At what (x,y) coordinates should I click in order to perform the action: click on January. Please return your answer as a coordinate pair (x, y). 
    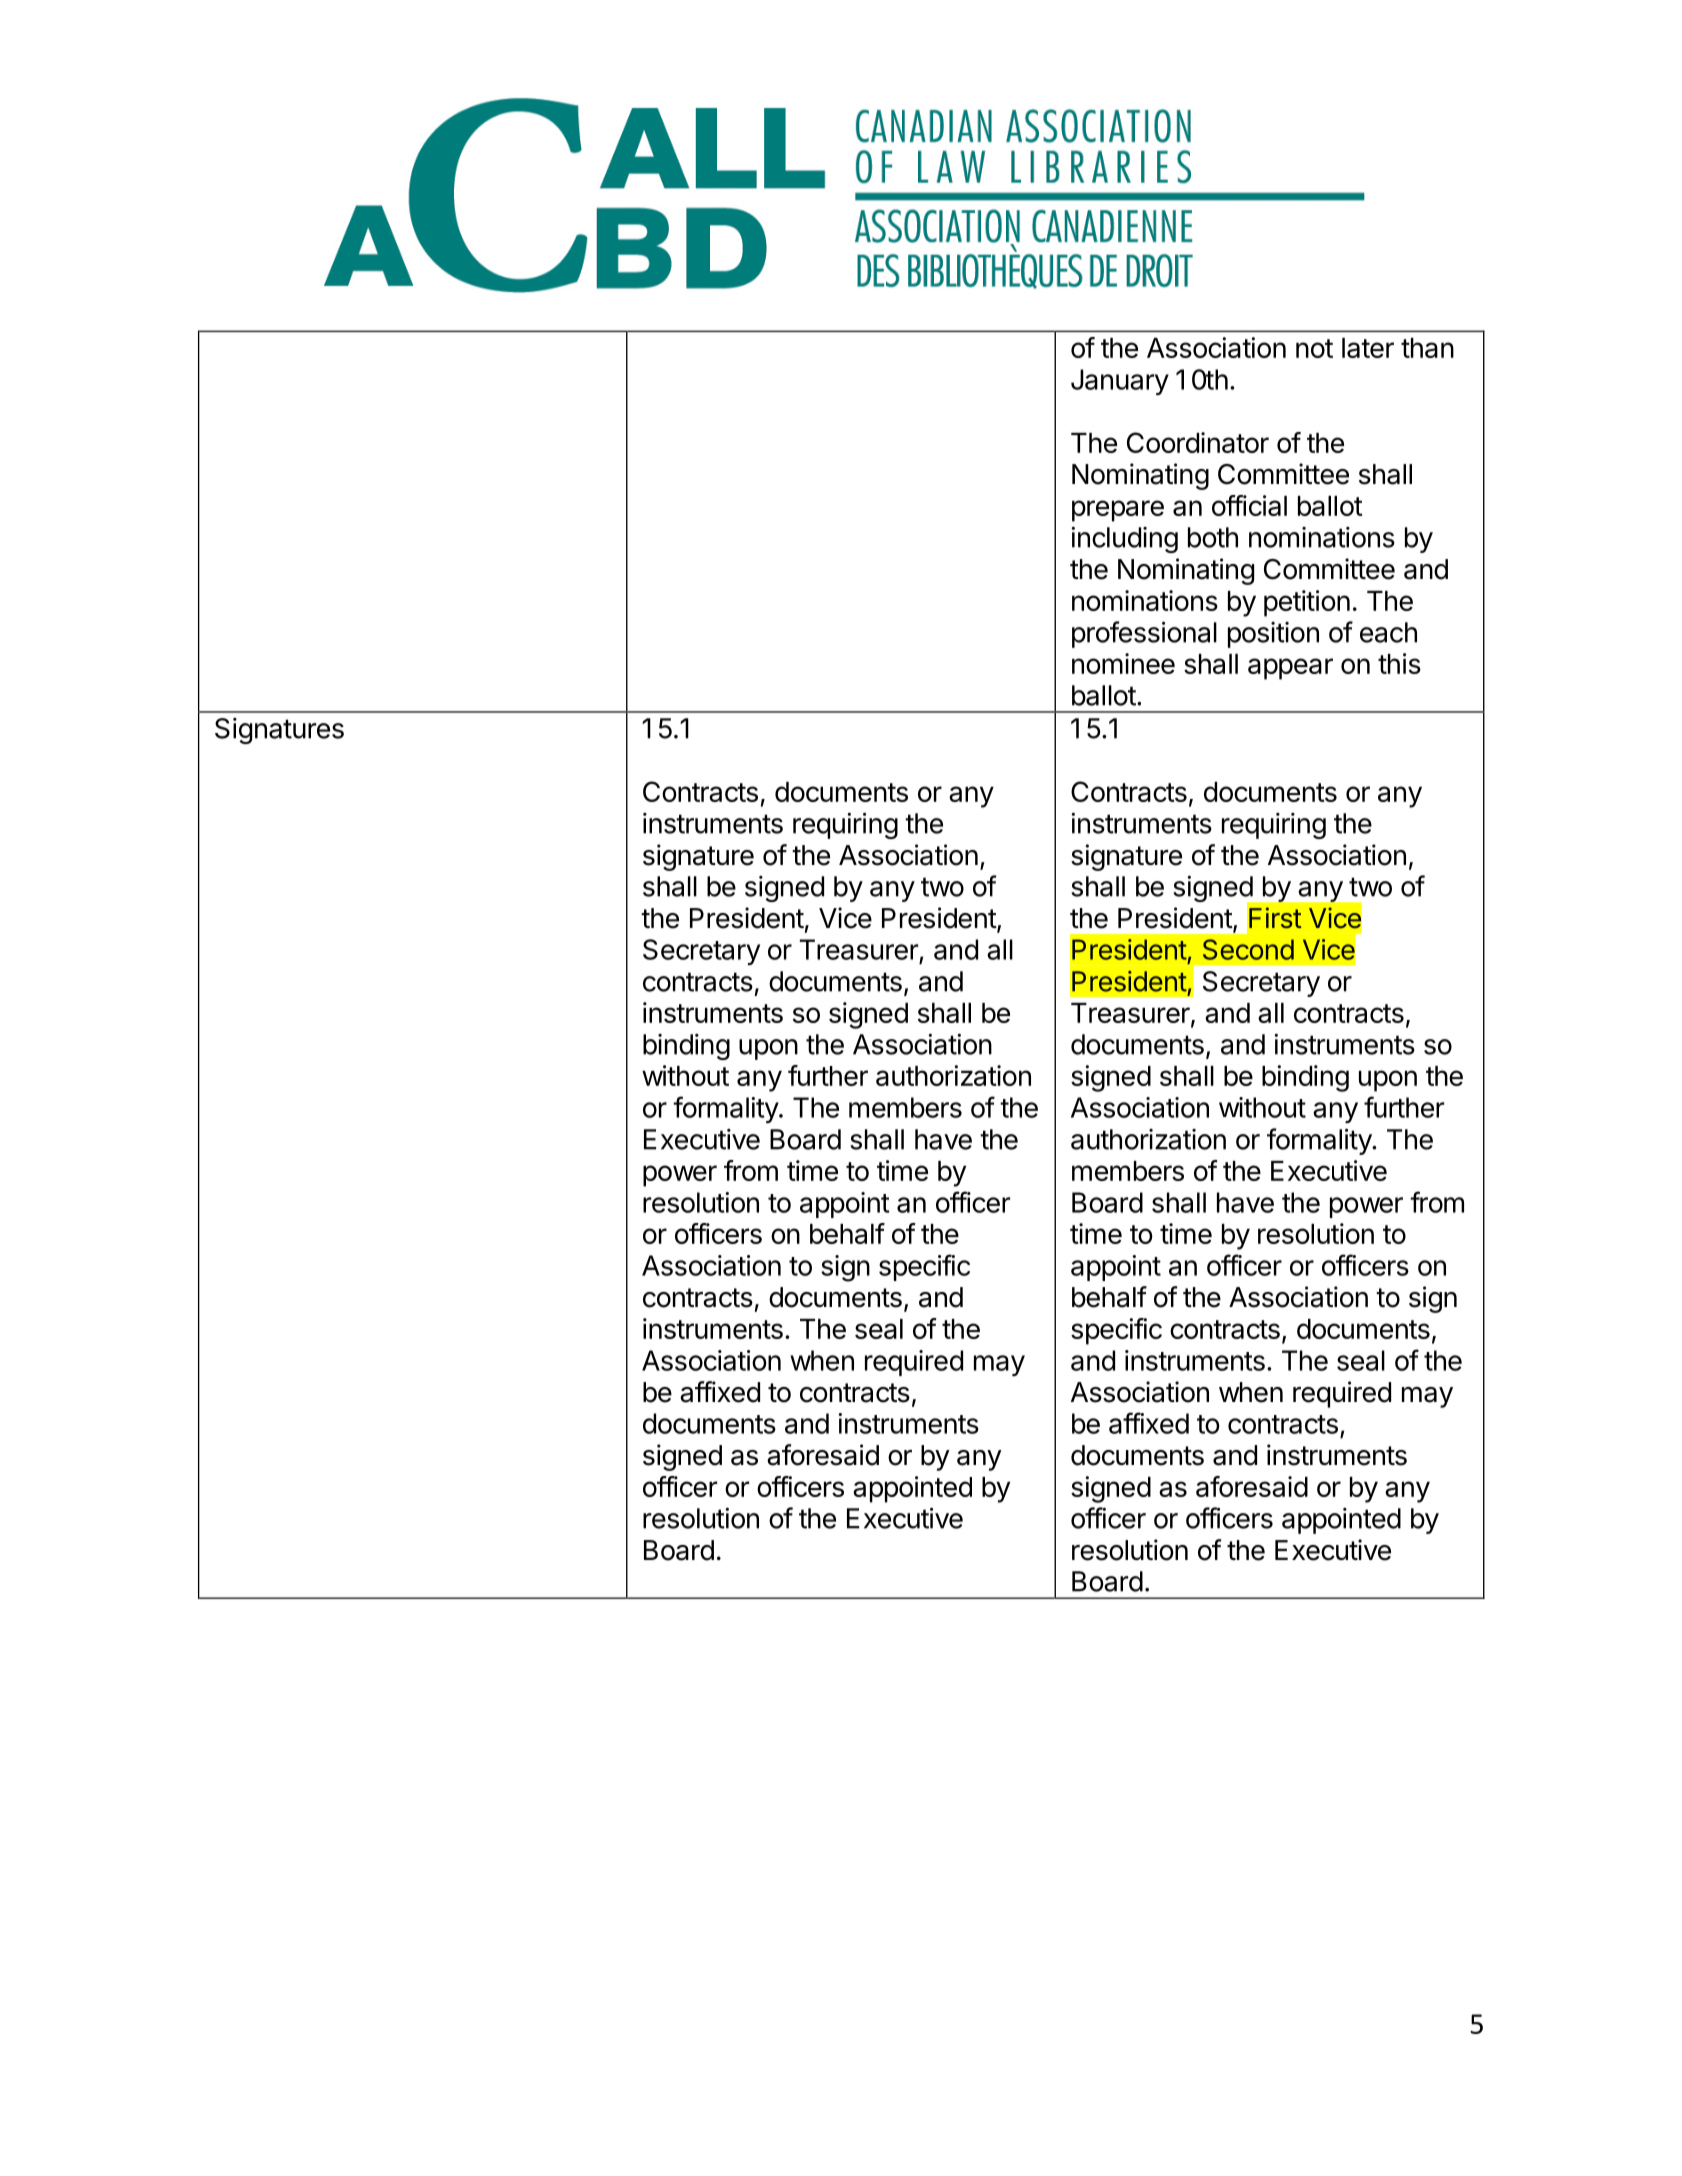
    Looking at the image, I should click on (1120, 382).
